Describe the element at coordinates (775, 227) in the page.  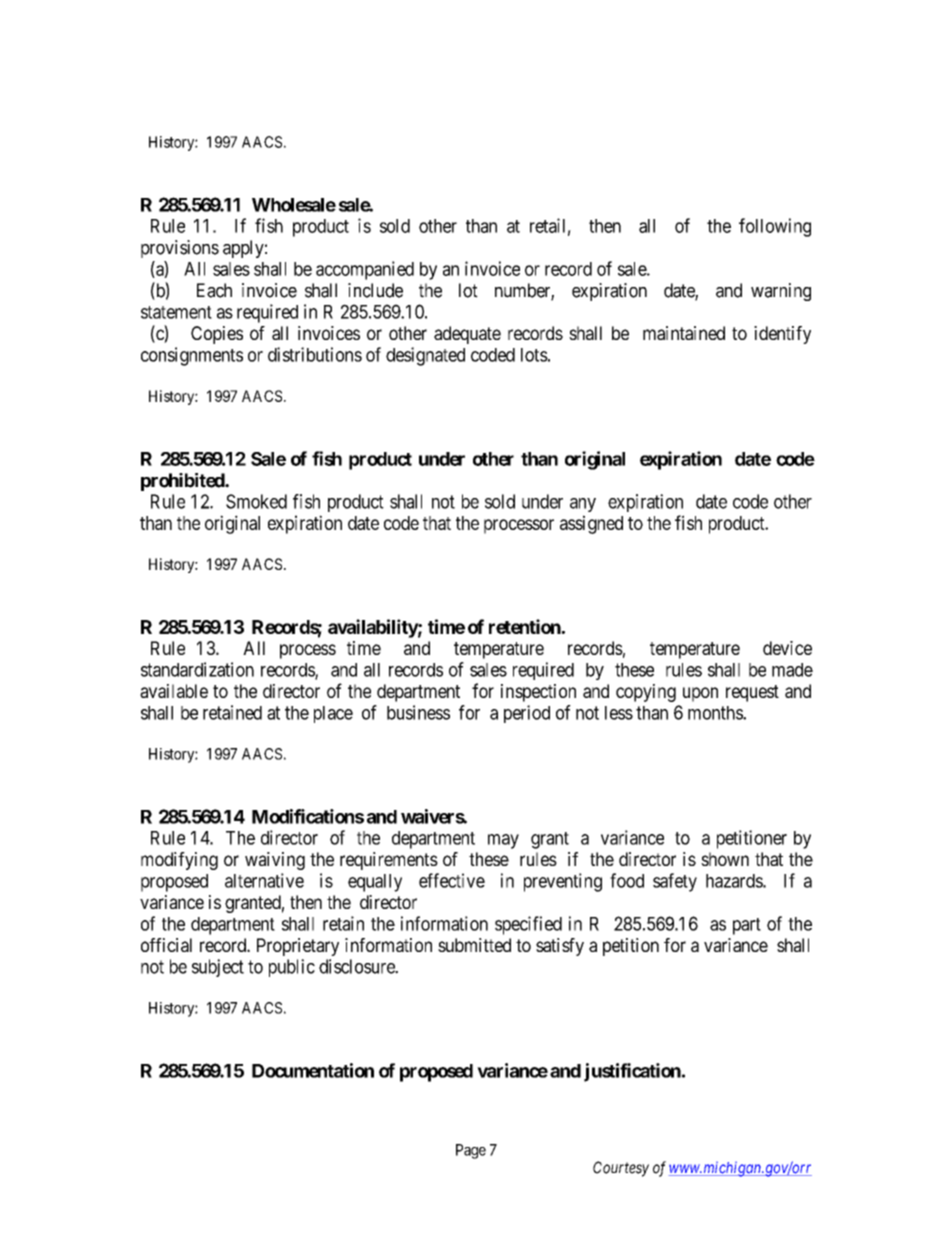
I see `following` at that location.
